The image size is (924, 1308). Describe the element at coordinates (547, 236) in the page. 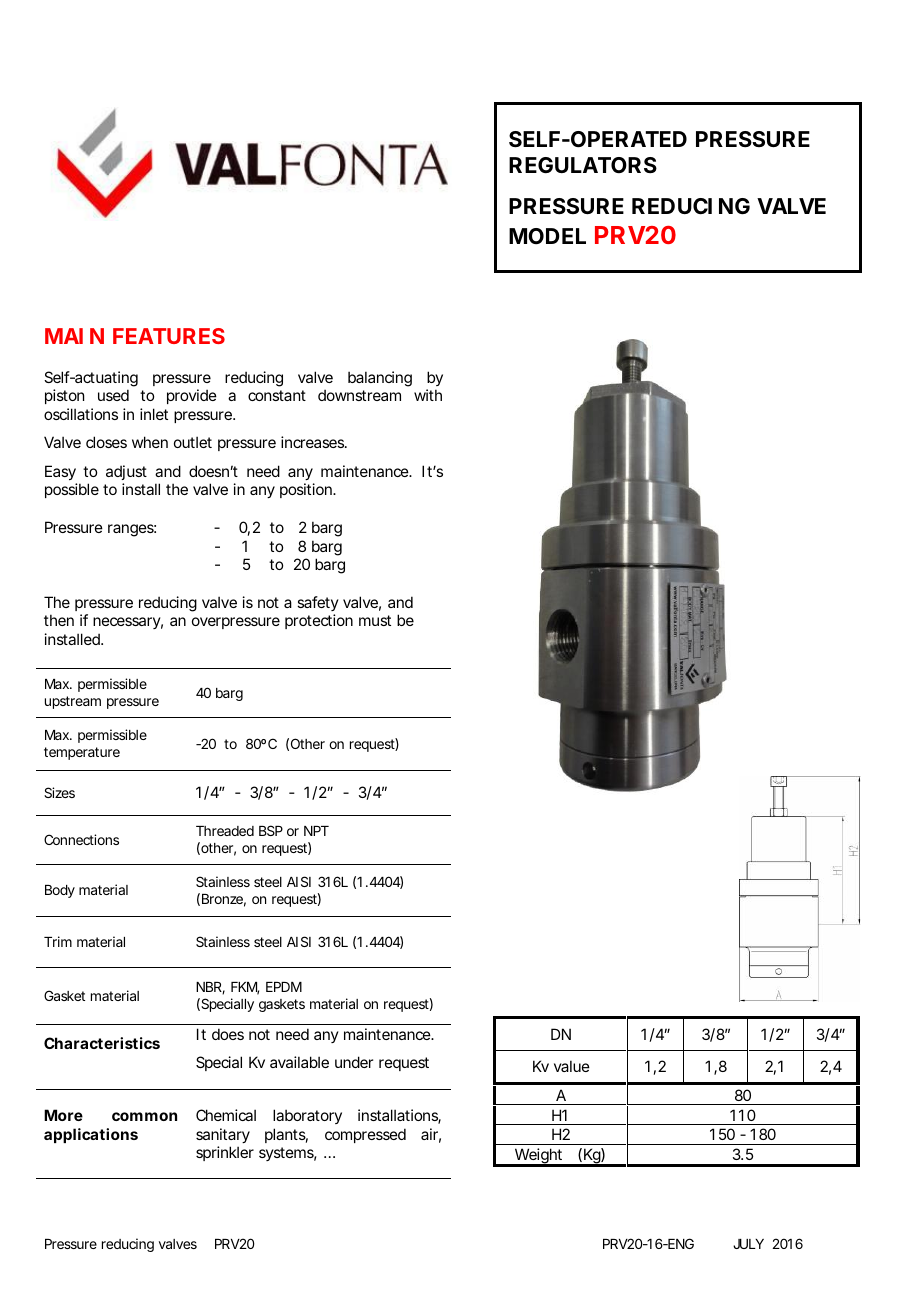

I see `MODEL` at that location.
